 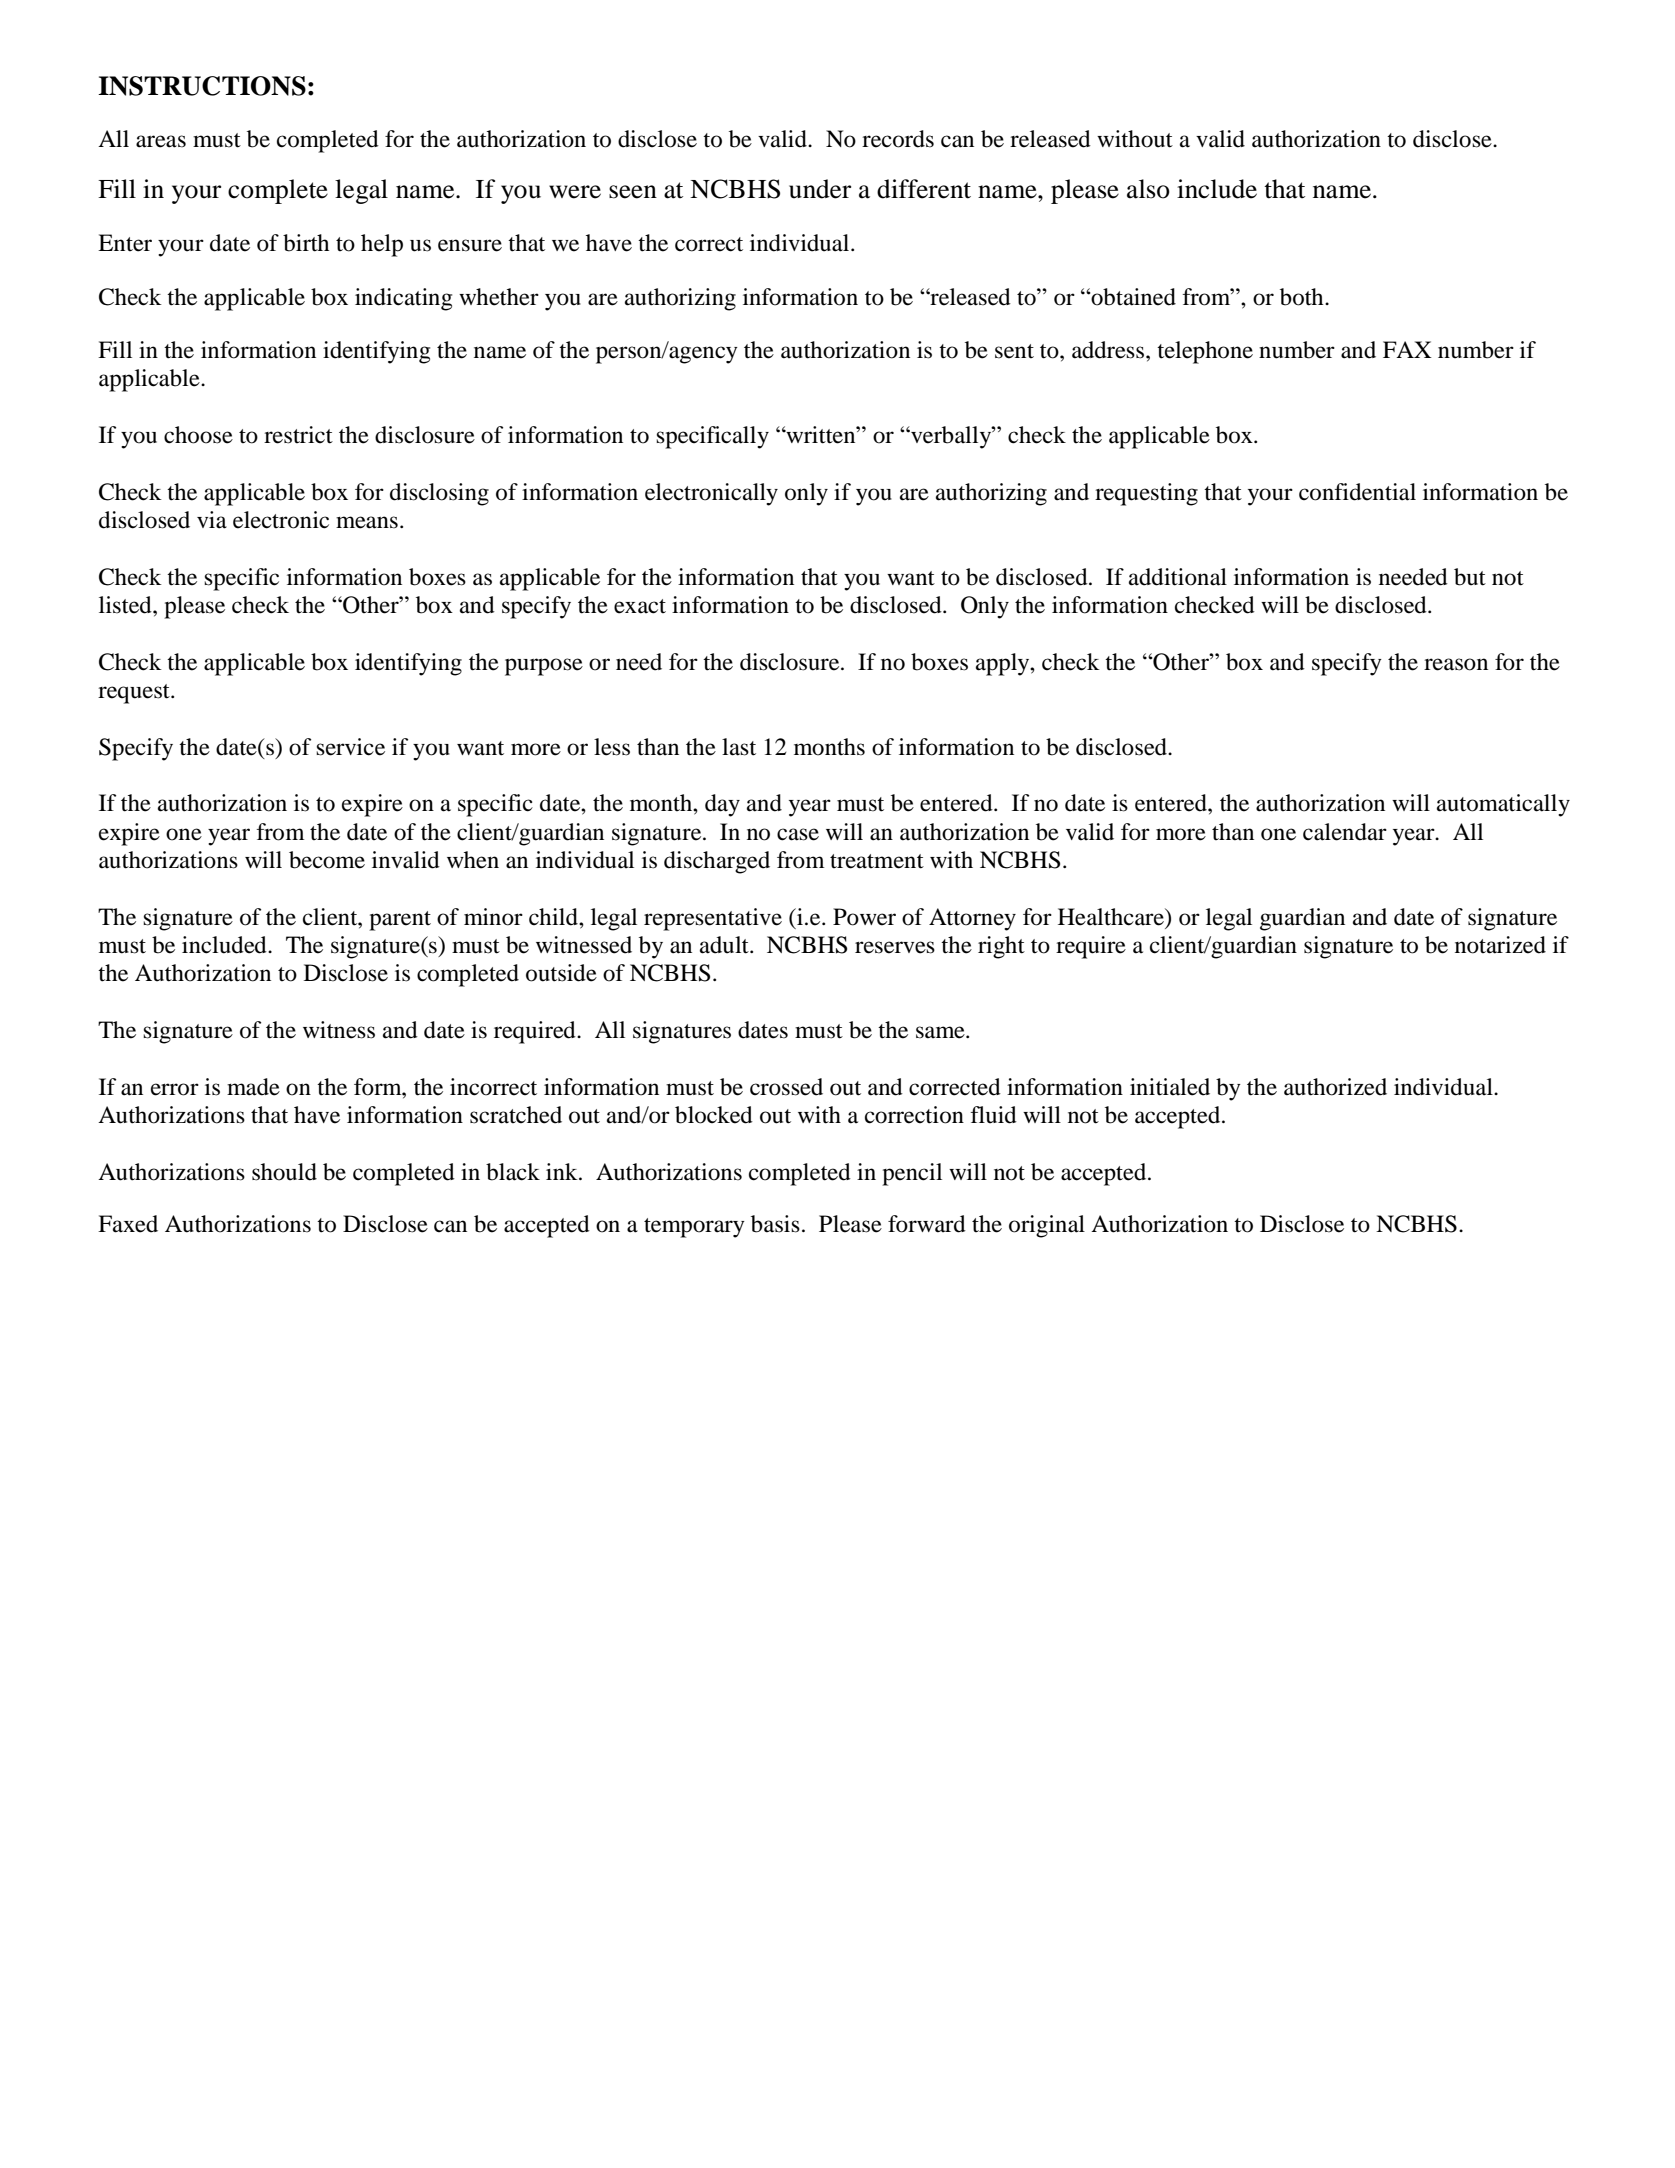 What do you see at coordinates (298, 435) in the screenshot?
I see `restrict` at bounding box center [298, 435].
